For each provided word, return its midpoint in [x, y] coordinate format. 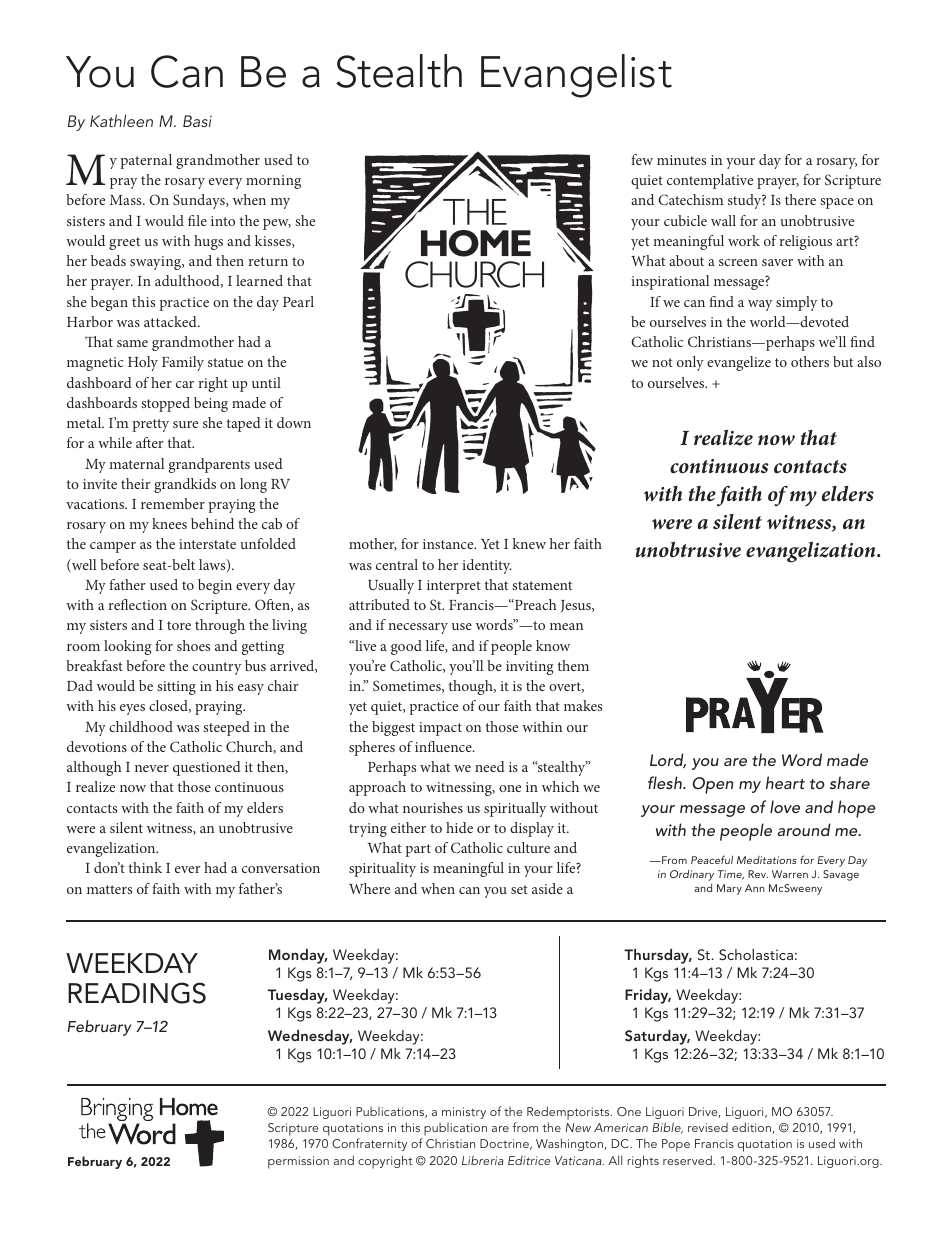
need [490, 766]
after [149, 442]
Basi [197, 121]
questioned [207, 768]
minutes [681, 160]
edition [752, 1128]
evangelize [739, 363]
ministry [464, 1113]
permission [298, 1162]
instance [449, 544]
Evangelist [576, 76]
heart [785, 782]
